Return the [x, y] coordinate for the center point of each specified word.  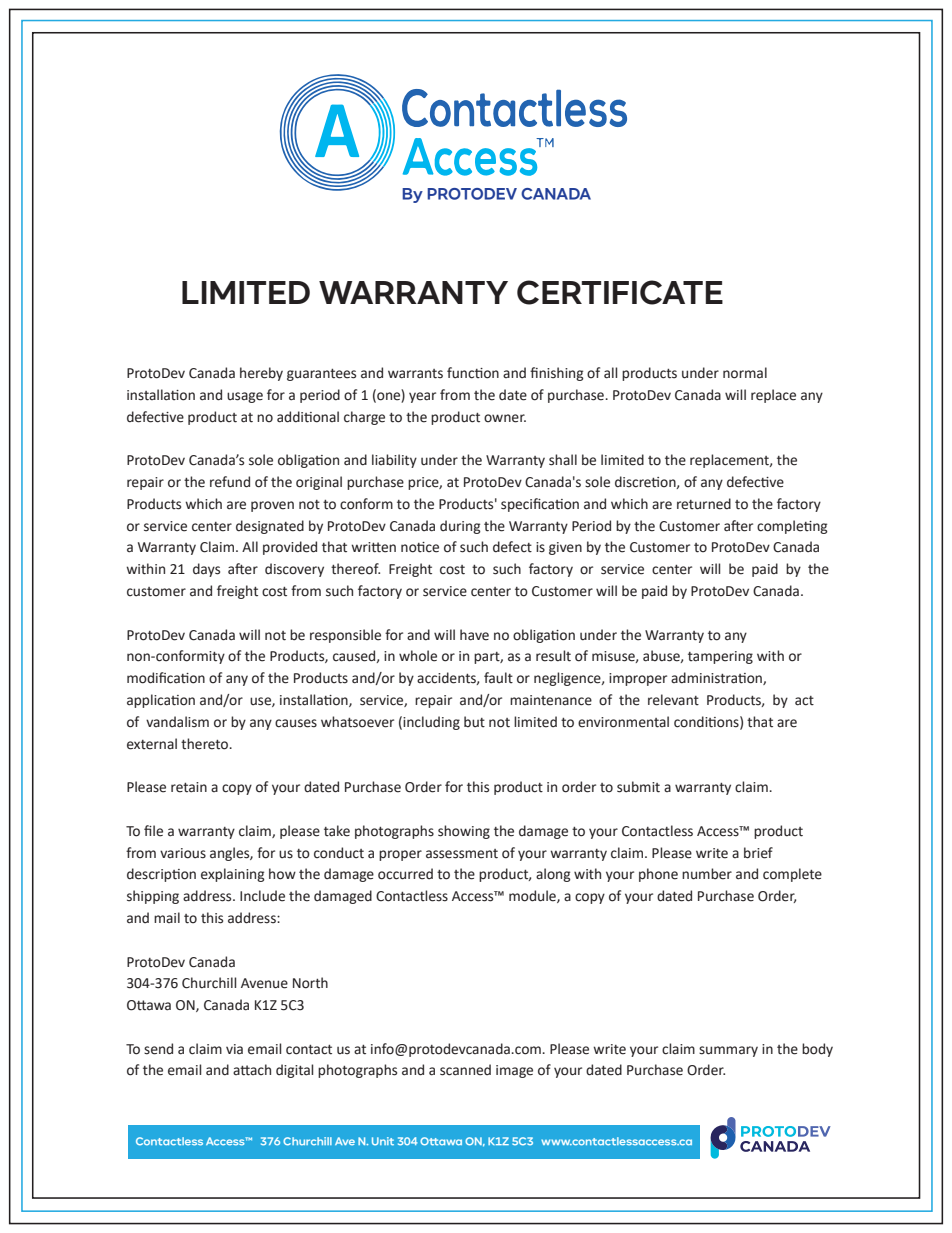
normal [745, 373]
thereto [206, 744]
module [533, 896]
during [460, 527]
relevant [673, 700]
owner [505, 418]
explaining [233, 875]
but [474, 722]
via [234, 1049]
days [206, 570]
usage [245, 397]
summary [728, 1051]
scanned [465, 1070]
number [707, 874]
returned [704, 504]
